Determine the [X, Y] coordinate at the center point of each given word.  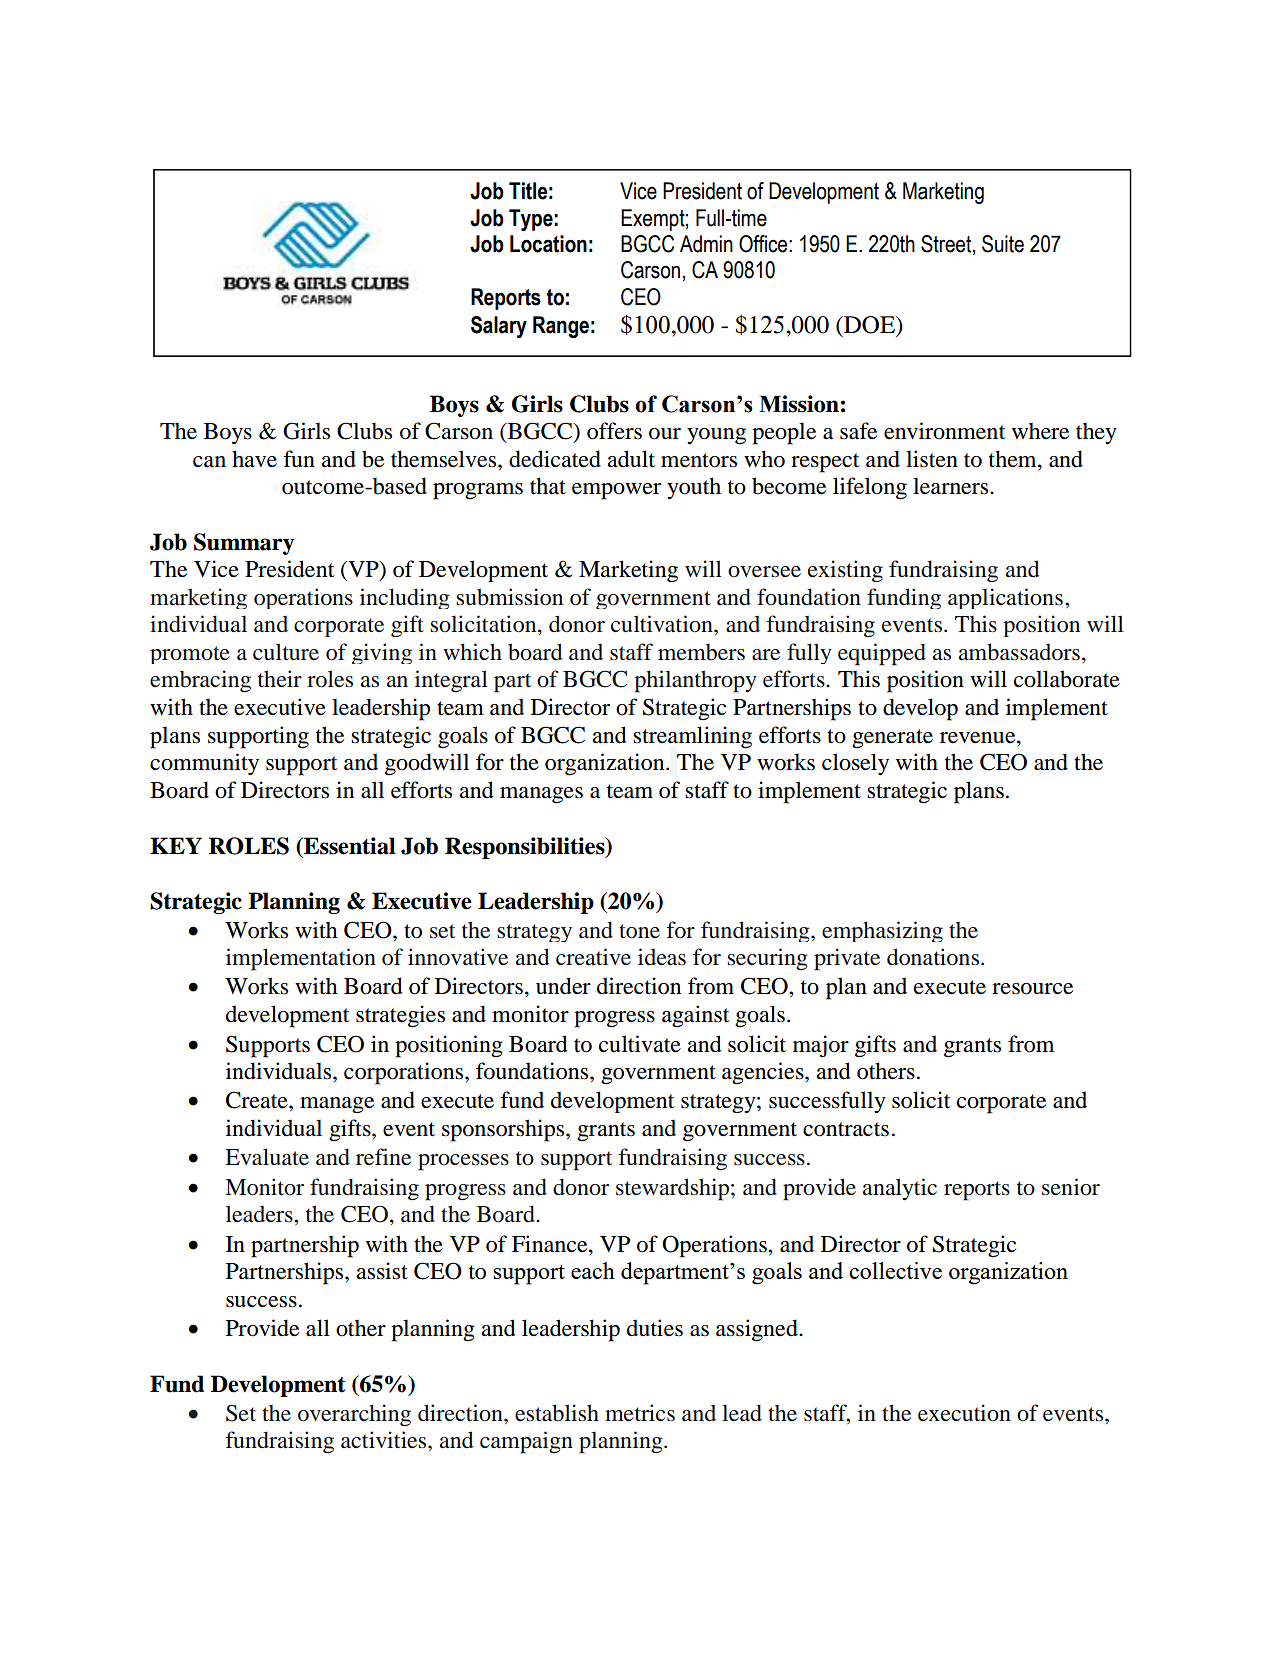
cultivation [663, 624]
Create [258, 1100]
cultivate [640, 1044]
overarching [354, 1415]
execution [964, 1413]
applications [1005, 598]
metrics [640, 1413]
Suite [1003, 244]
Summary [244, 544]
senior [1071, 1187]
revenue [979, 738]
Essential [349, 846]
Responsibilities [526, 848]
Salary [499, 327]
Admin [706, 244]
